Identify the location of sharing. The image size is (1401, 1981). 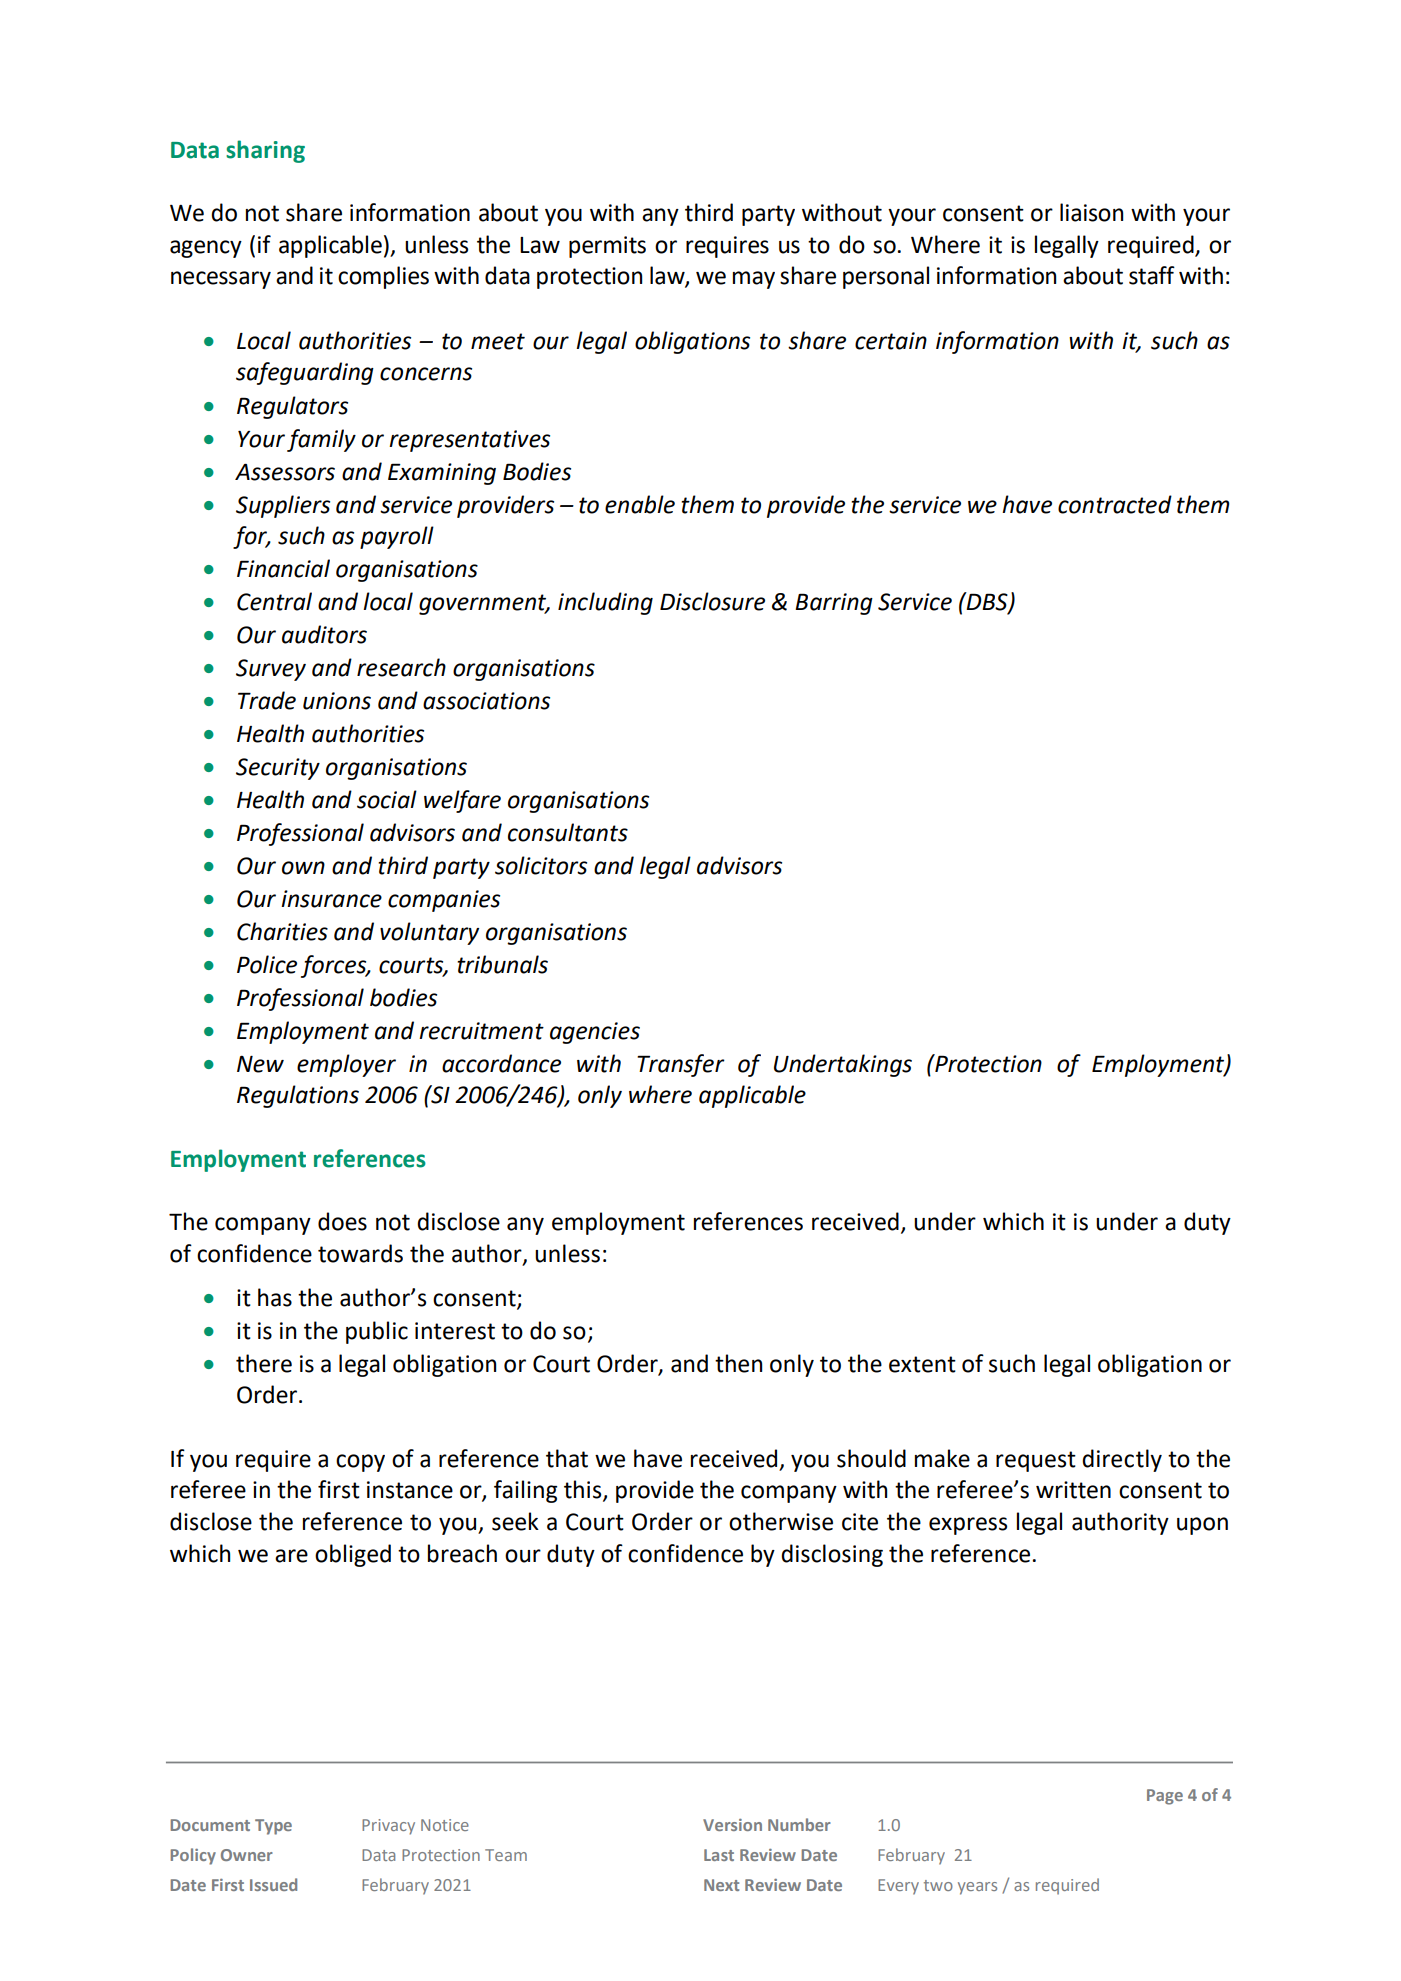
(265, 151).
